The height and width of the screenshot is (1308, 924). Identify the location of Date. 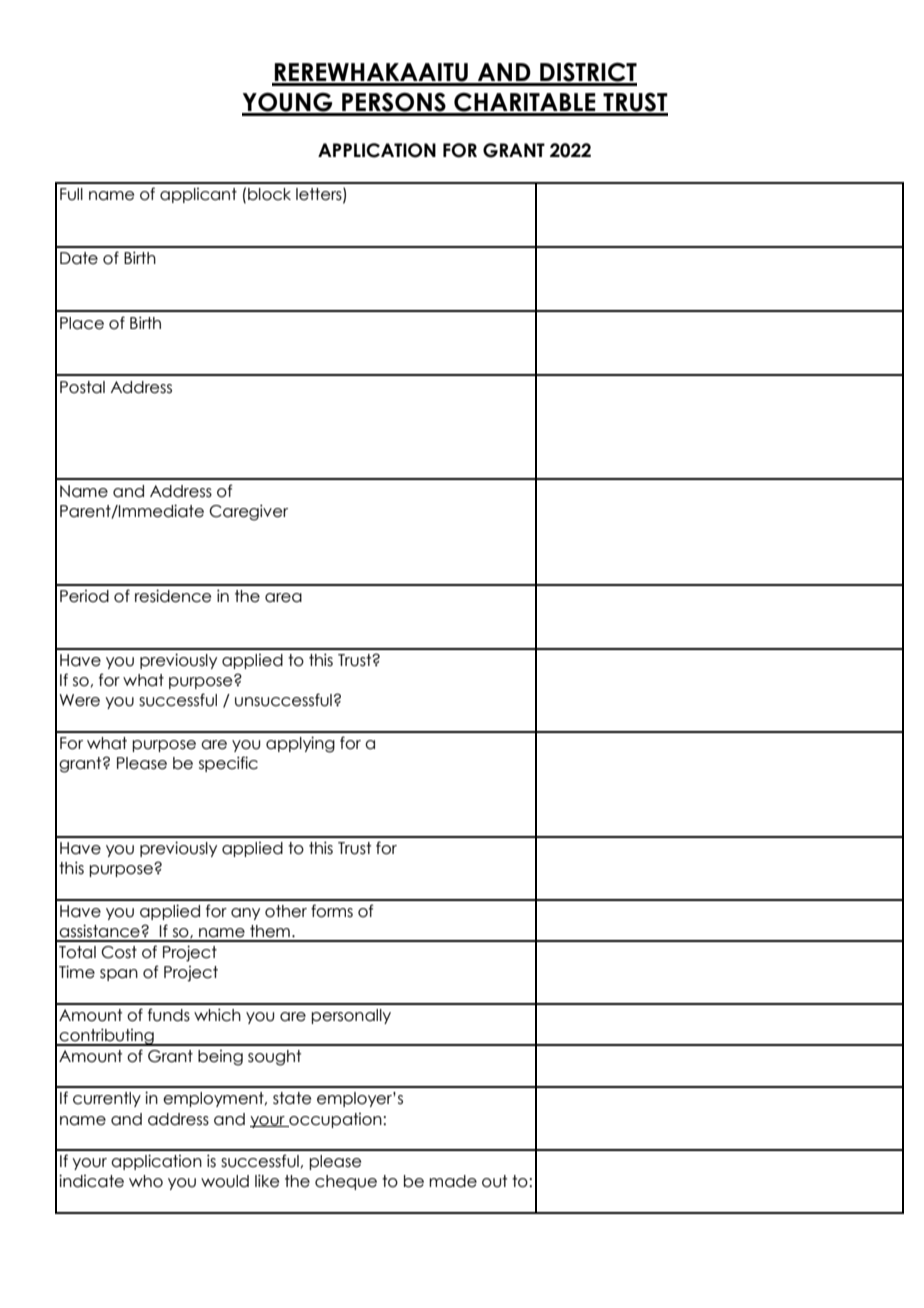
(79, 258).
